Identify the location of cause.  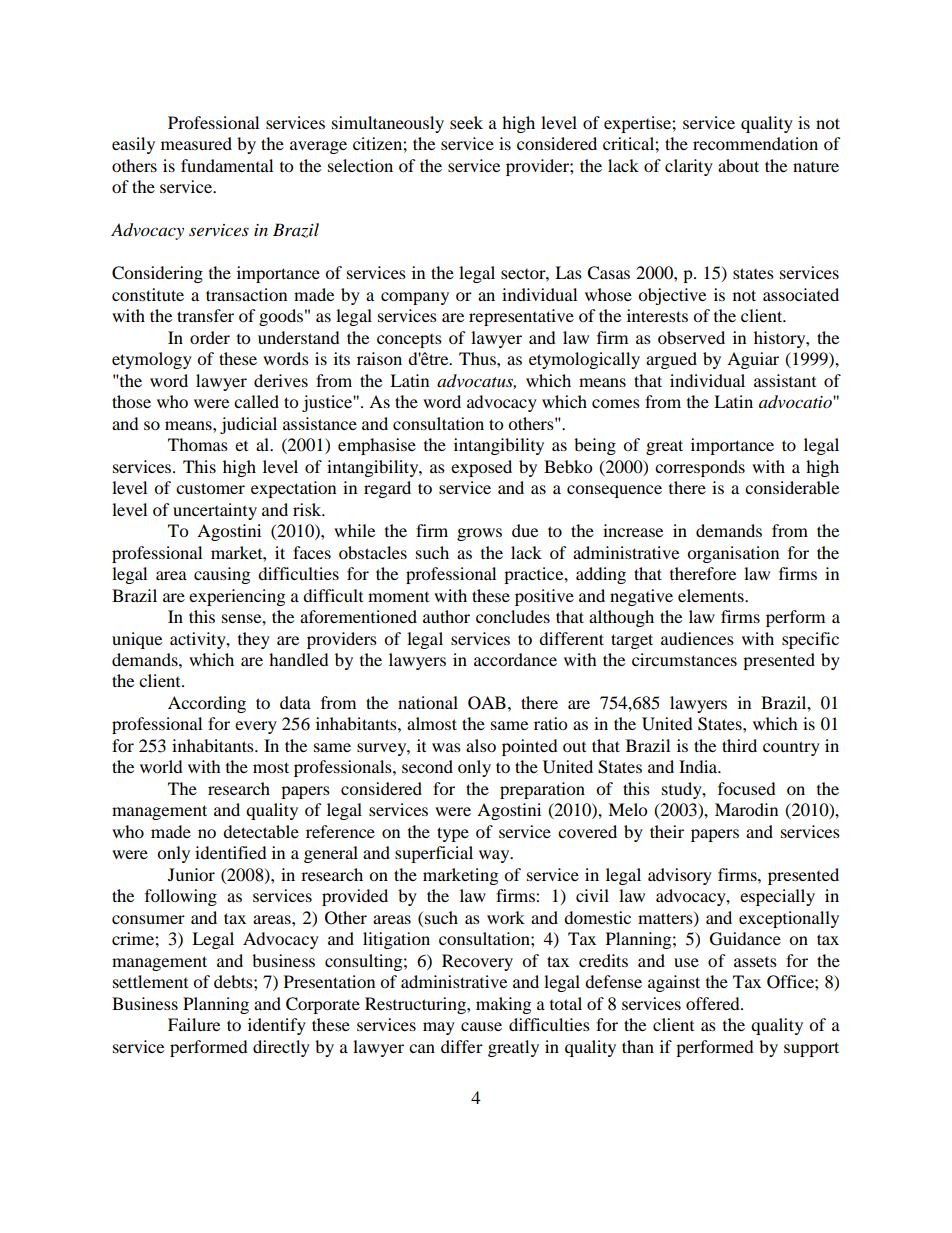
(481, 1026).
